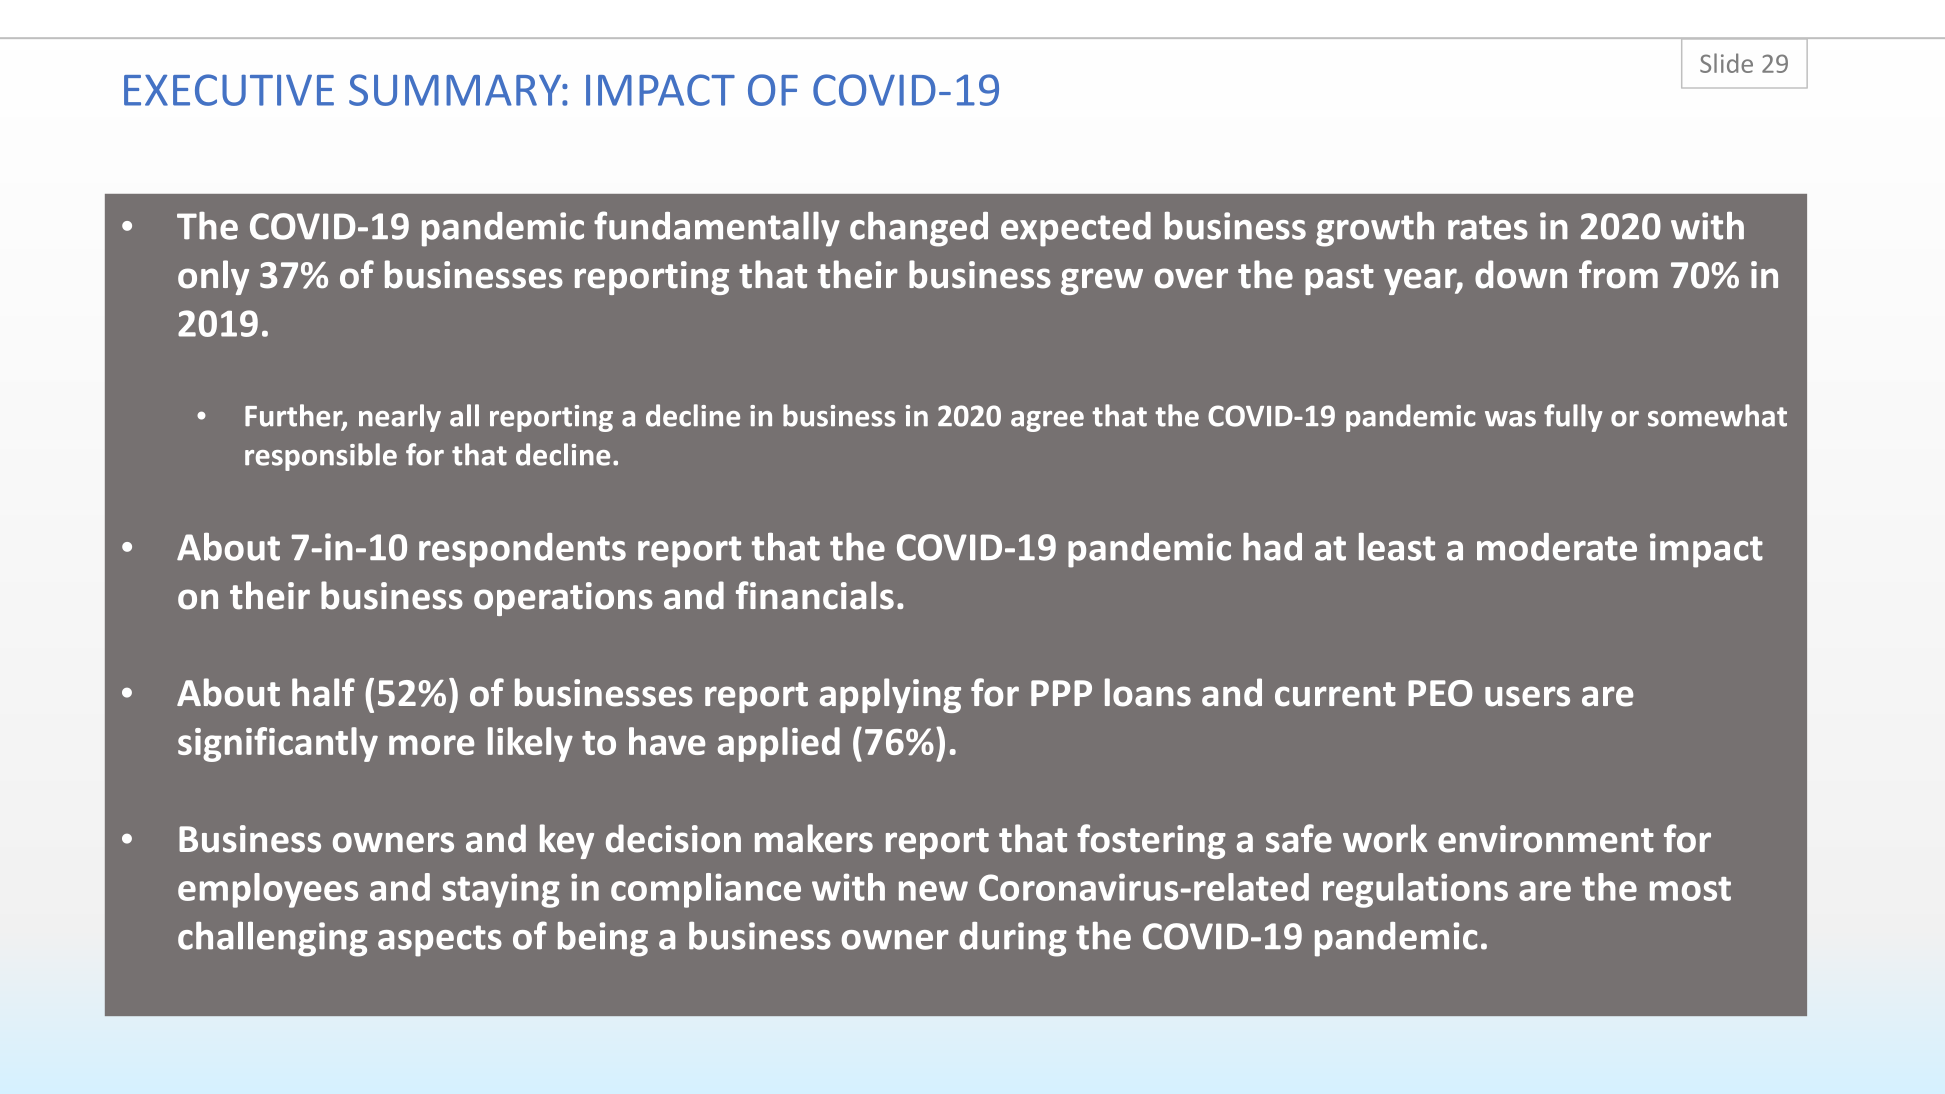 Image resolution: width=1945 pixels, height=1094 pixels. I want to click on moderate, so click(1557, 547).
